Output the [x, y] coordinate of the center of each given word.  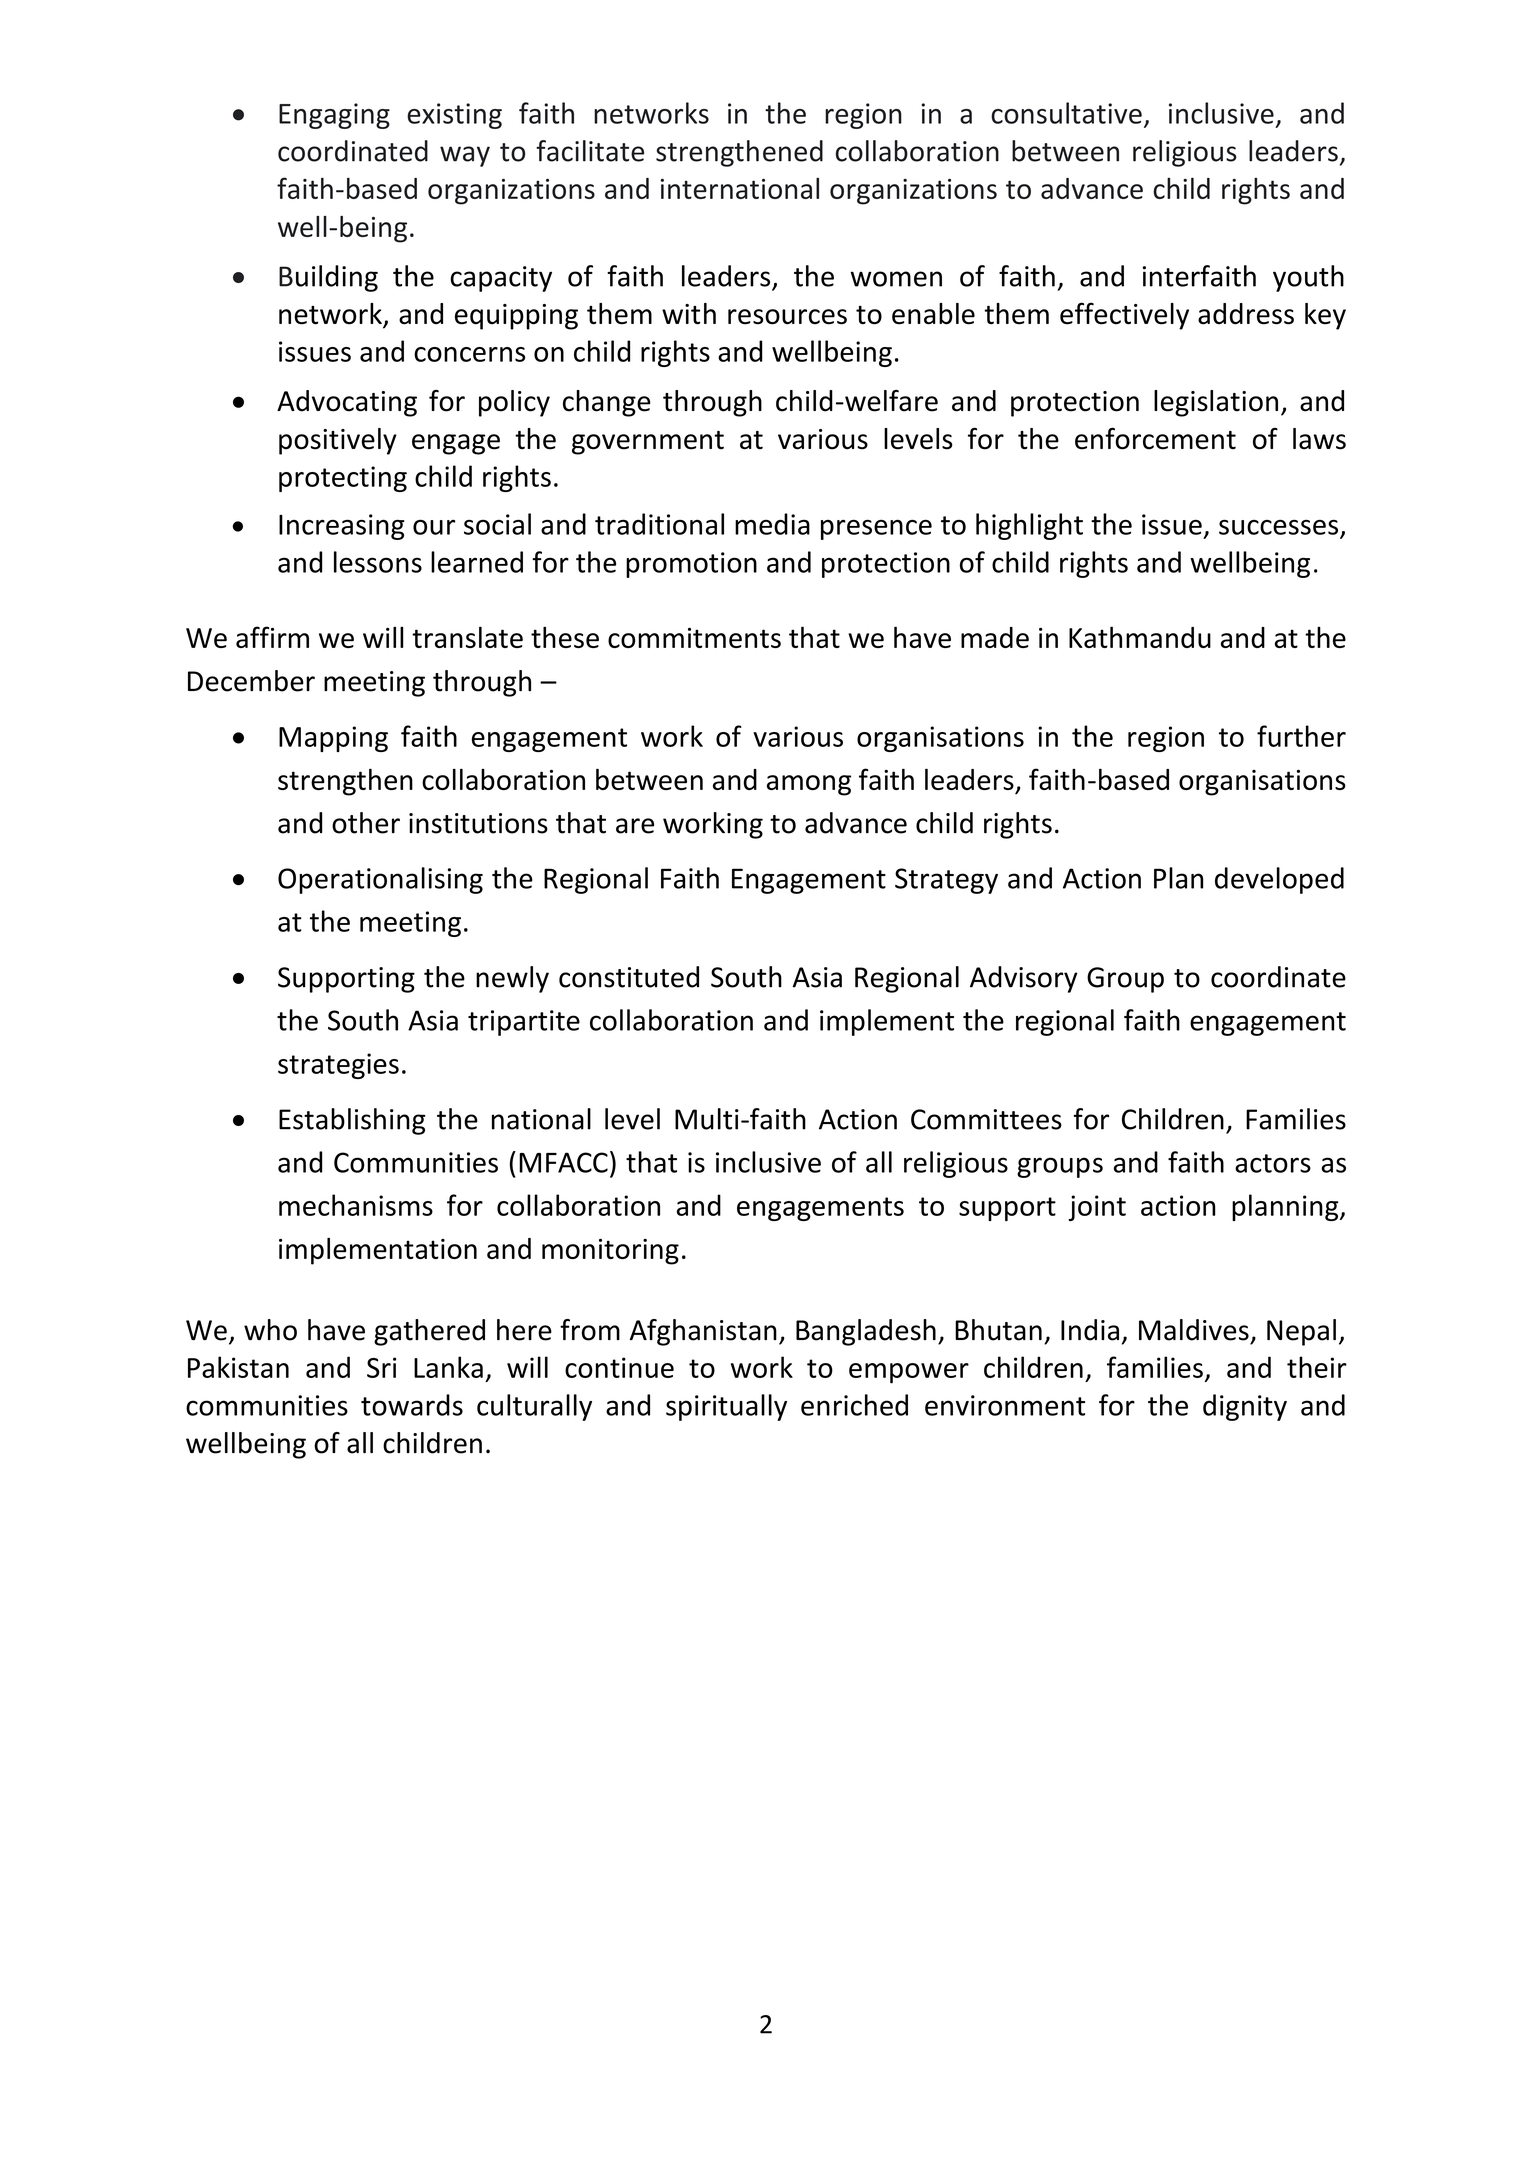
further [1301, 736]
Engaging [334, 116]
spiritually [726, 1407]
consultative [1066, 113]
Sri [381, 1367]
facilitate [590, 151]
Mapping [333, 739]
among [809, 785]
